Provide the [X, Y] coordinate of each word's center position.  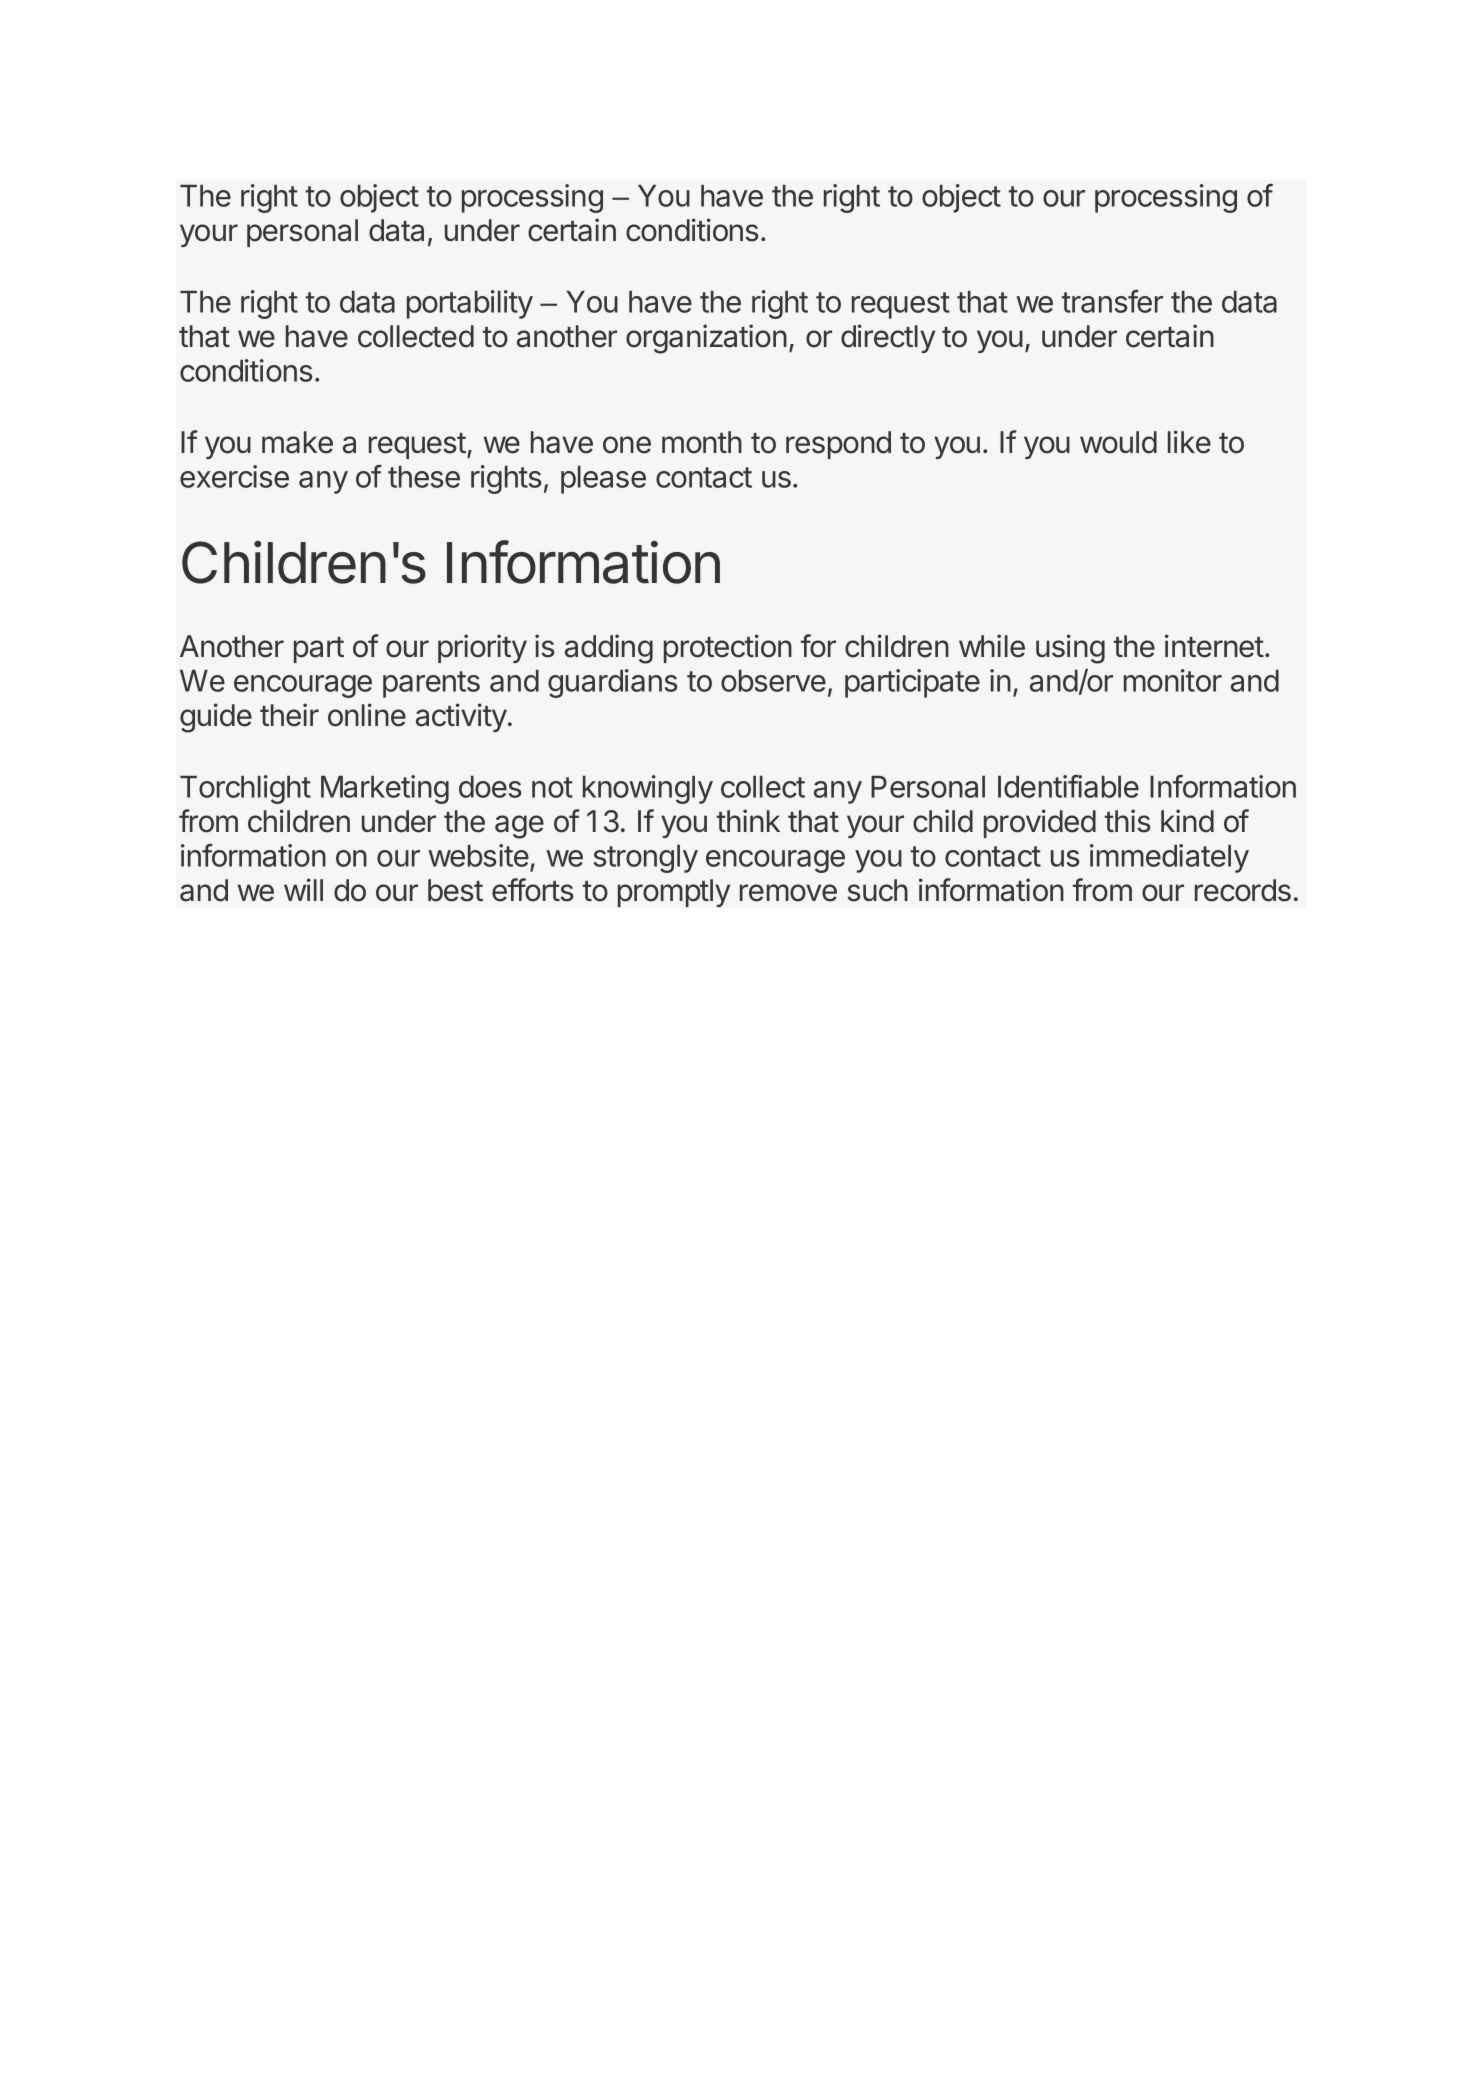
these [424, 477]
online [367, 715]
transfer [1112, 301]
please [603, 480]
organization [706, 339]
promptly [674, 893]
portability [470, 304]
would [1118, 442]
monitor [1173, 680]
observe [773, 681]
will [303, 889]
